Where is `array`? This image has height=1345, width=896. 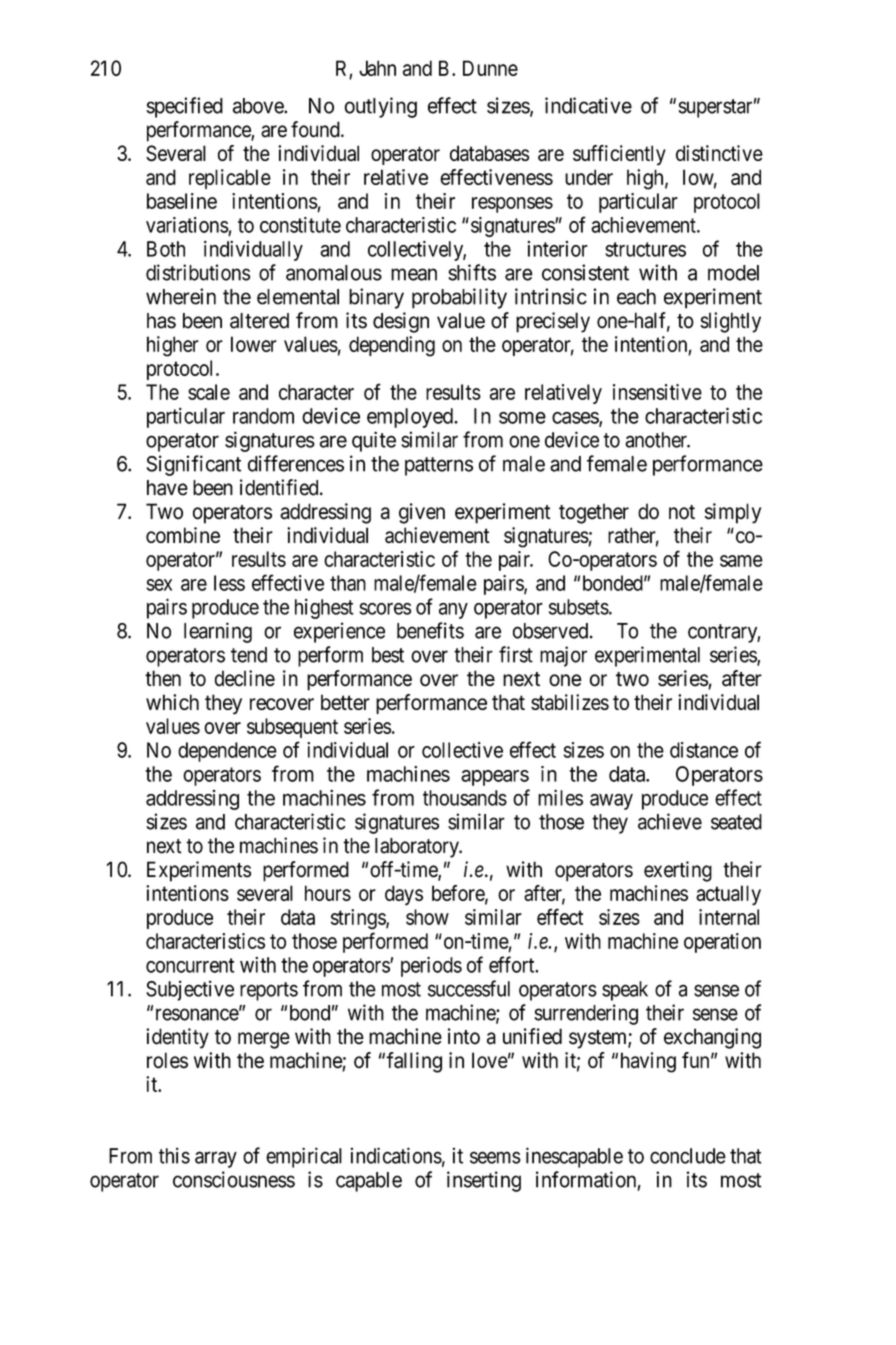 array is located at coordinates (216, 1159).
